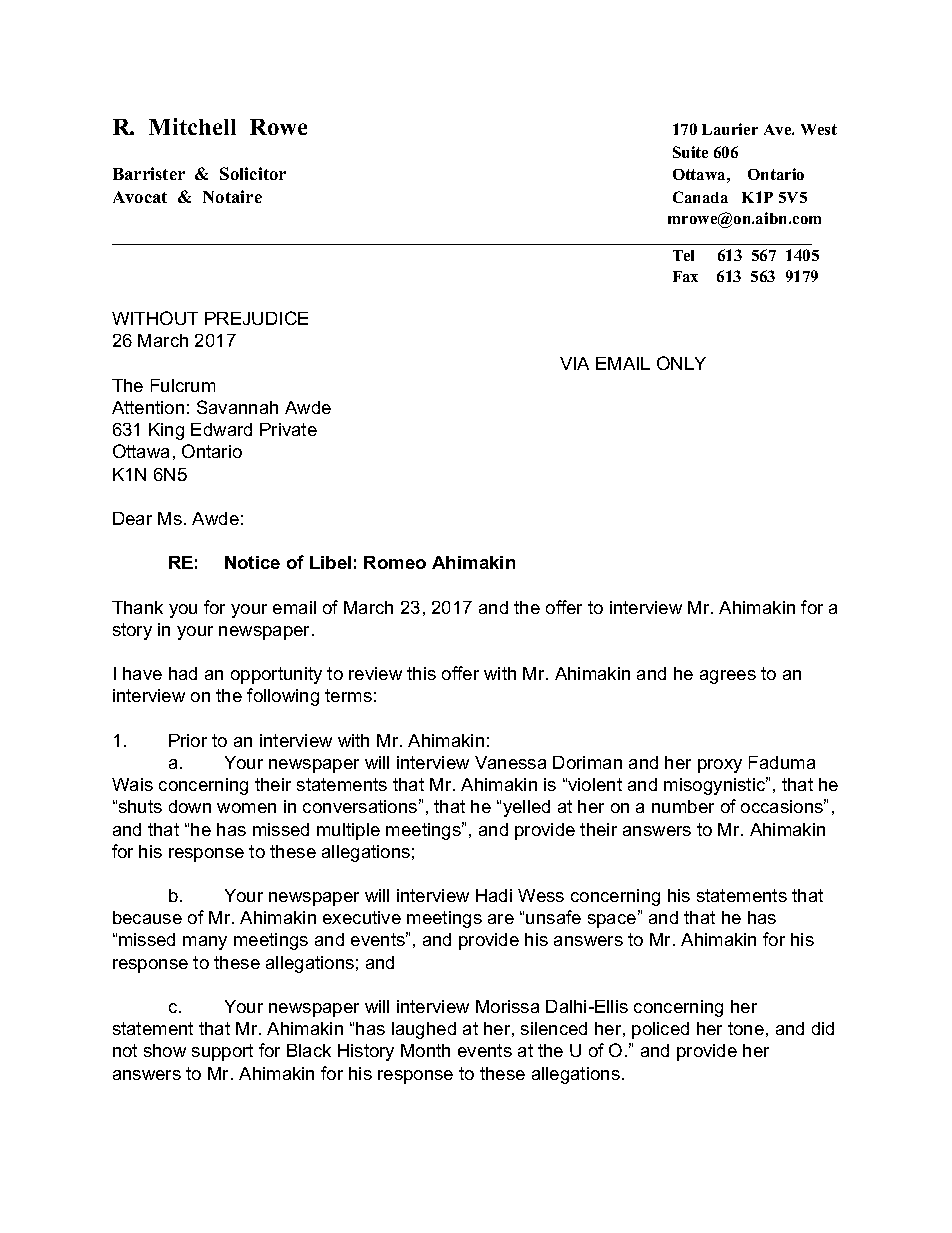 The image size is (952, 1233). I want to click on Romeo, so click(395, 562).
